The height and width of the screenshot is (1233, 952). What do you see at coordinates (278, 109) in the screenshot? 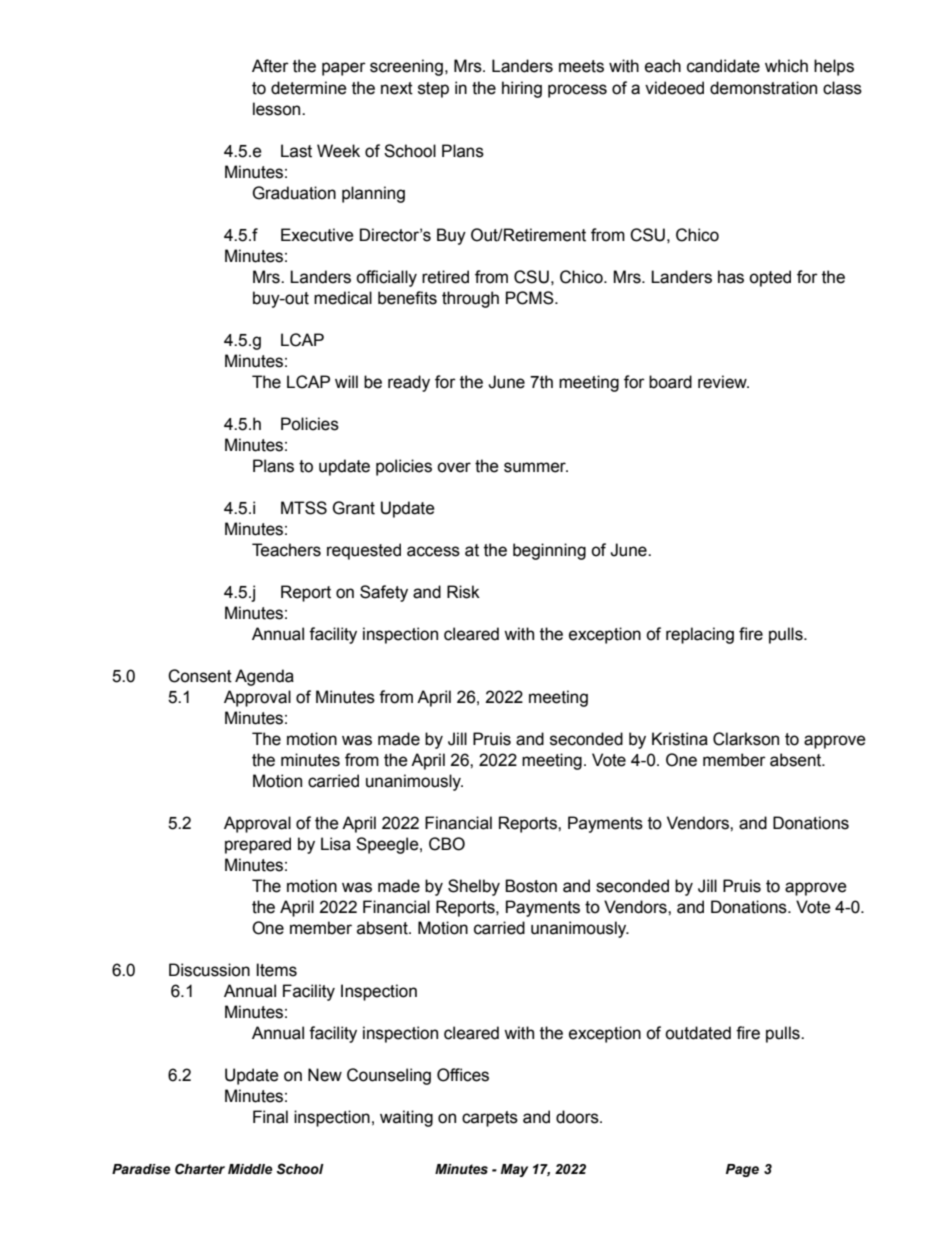
I see `lesson` at bounding box center [278, 109].
